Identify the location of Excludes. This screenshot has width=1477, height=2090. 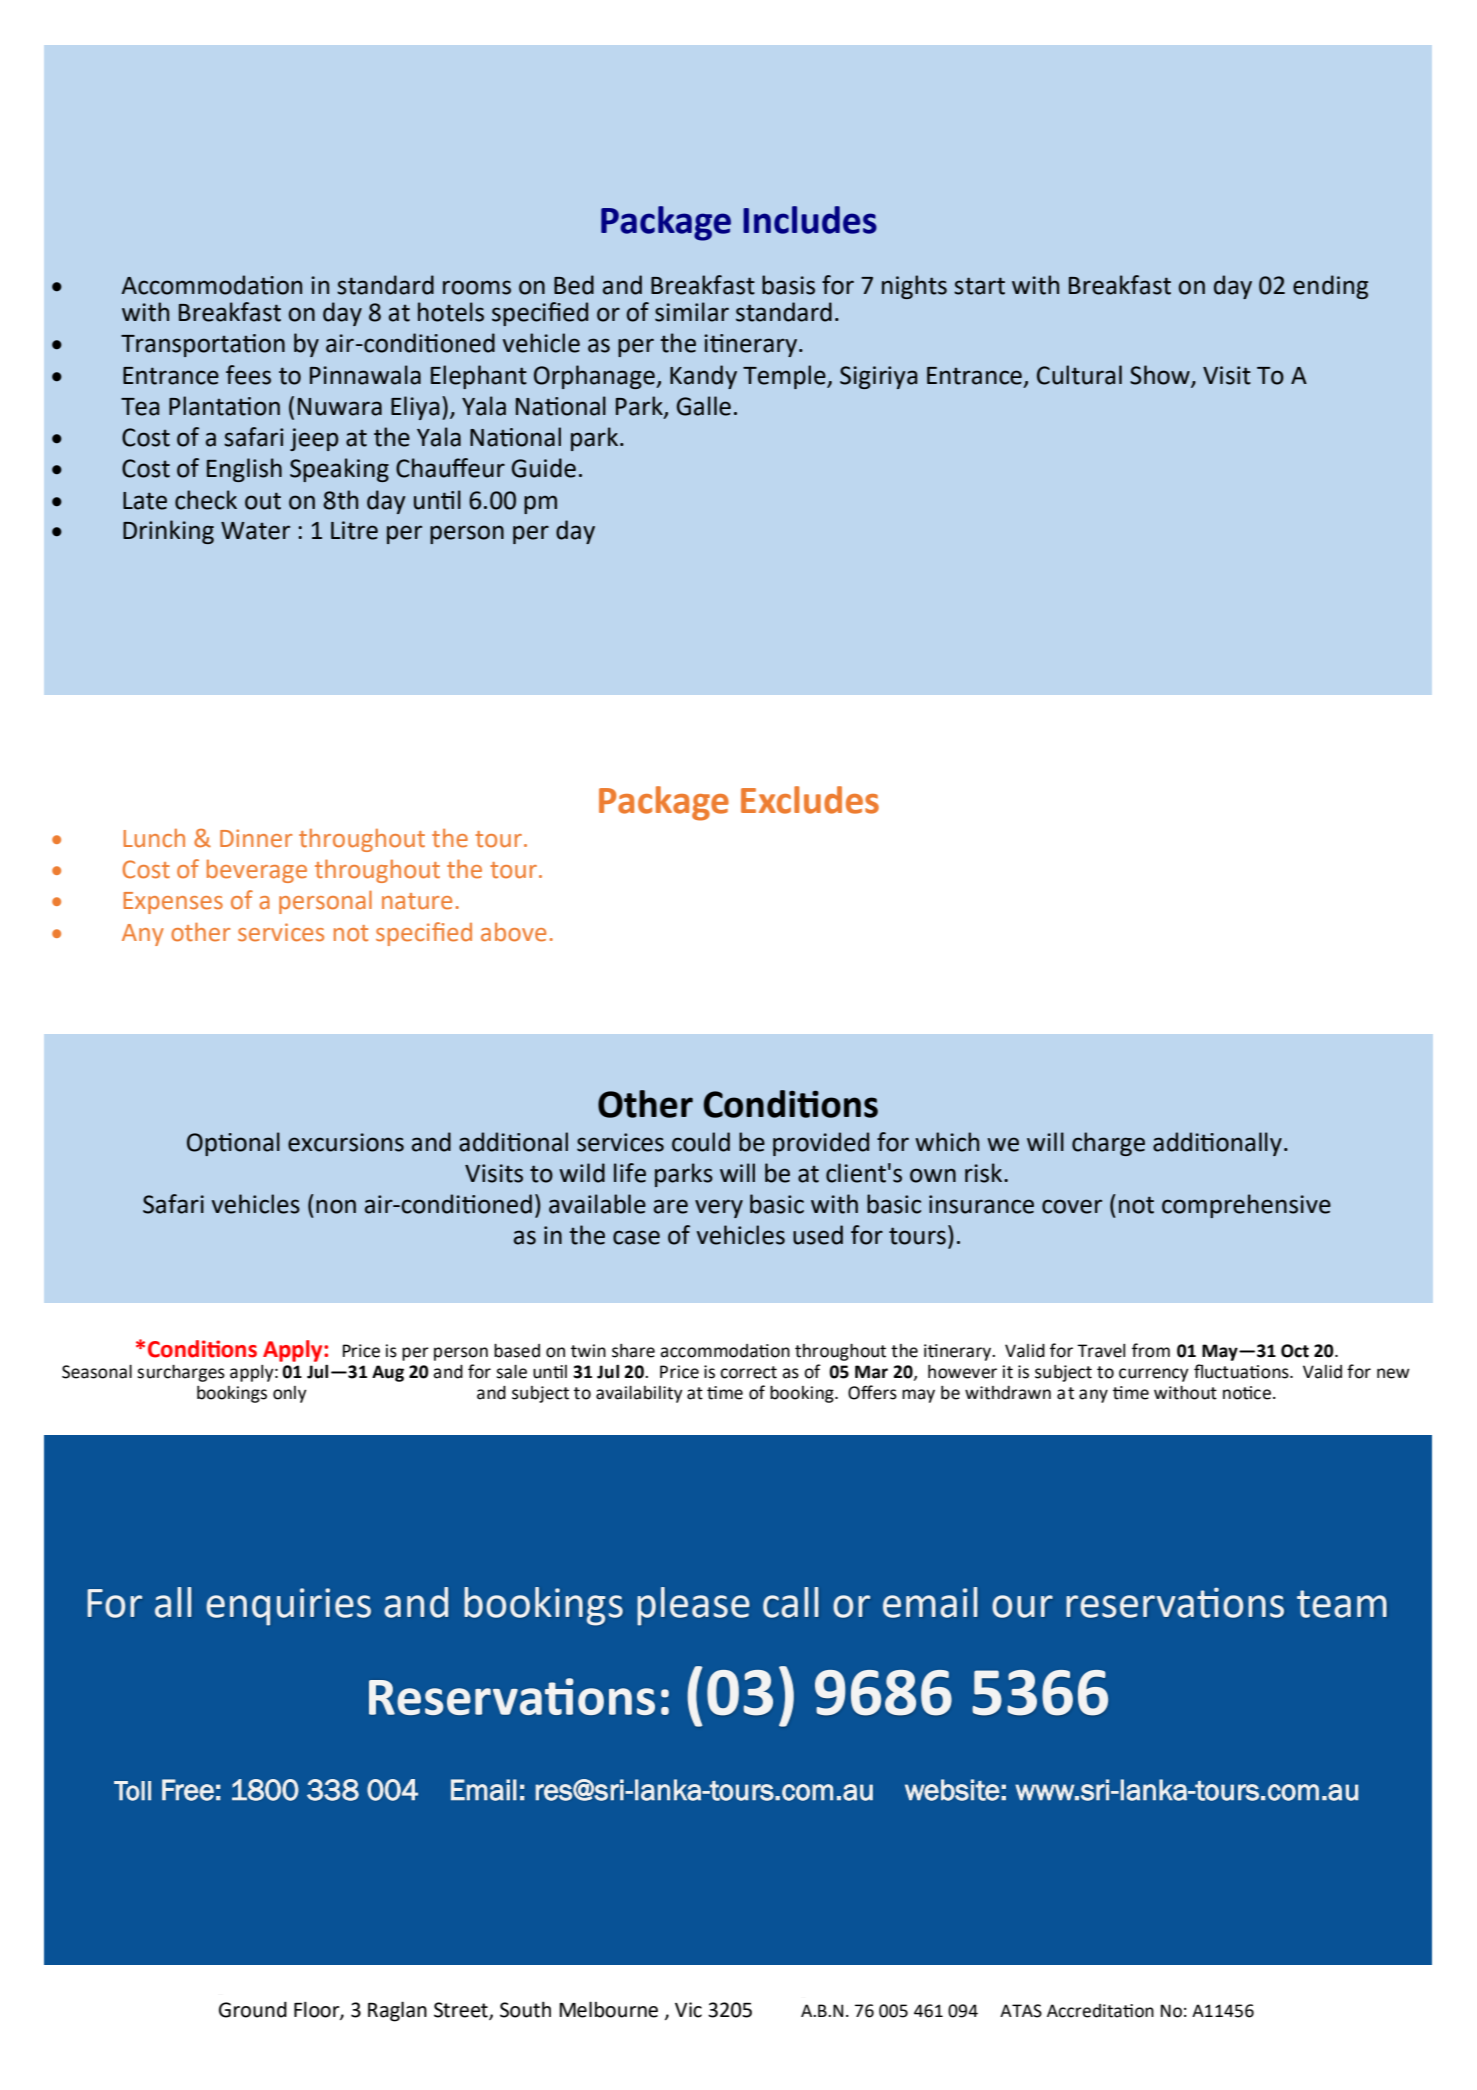
(810, 800).
